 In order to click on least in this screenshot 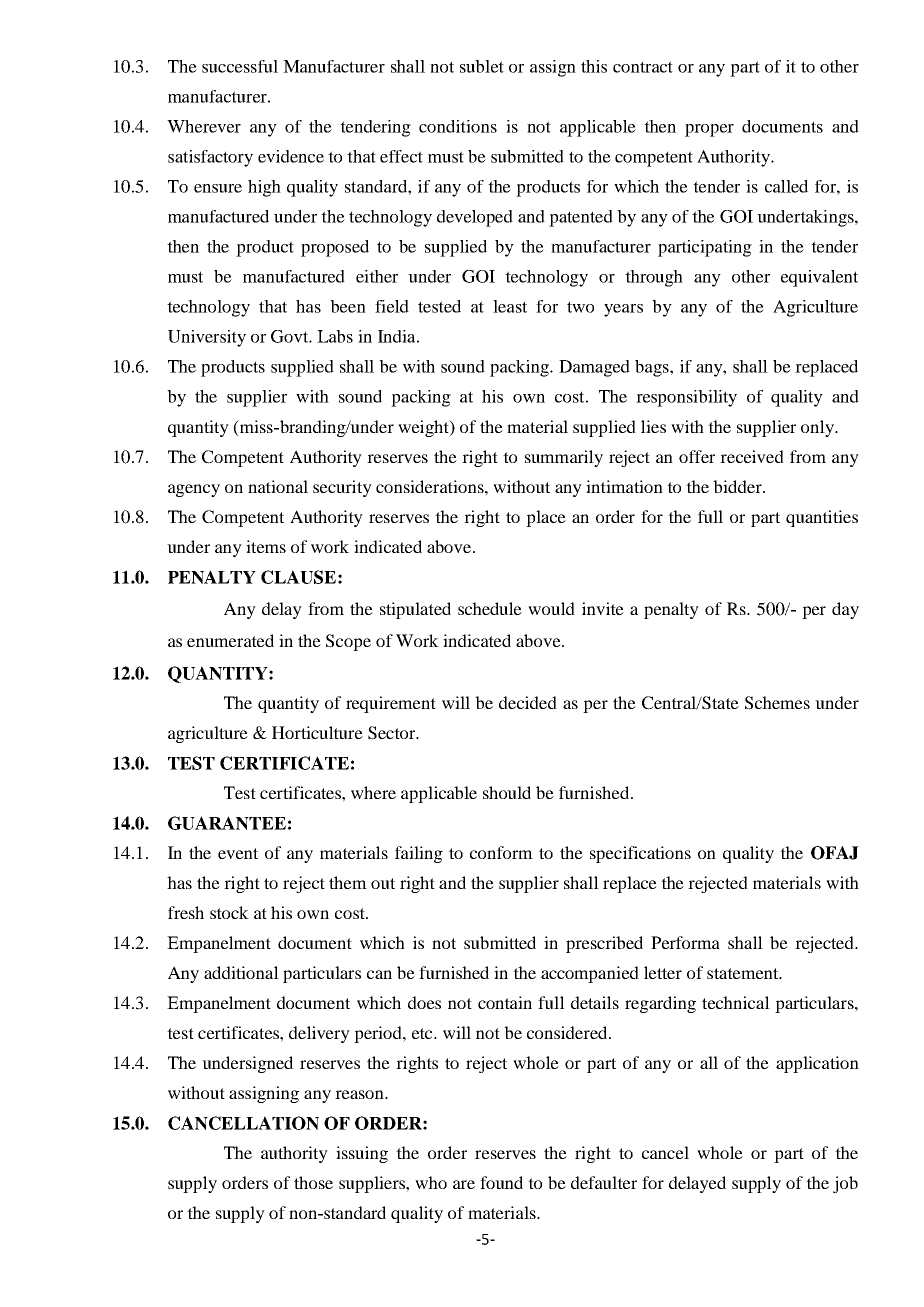, I will do `click(510, 306)`.
